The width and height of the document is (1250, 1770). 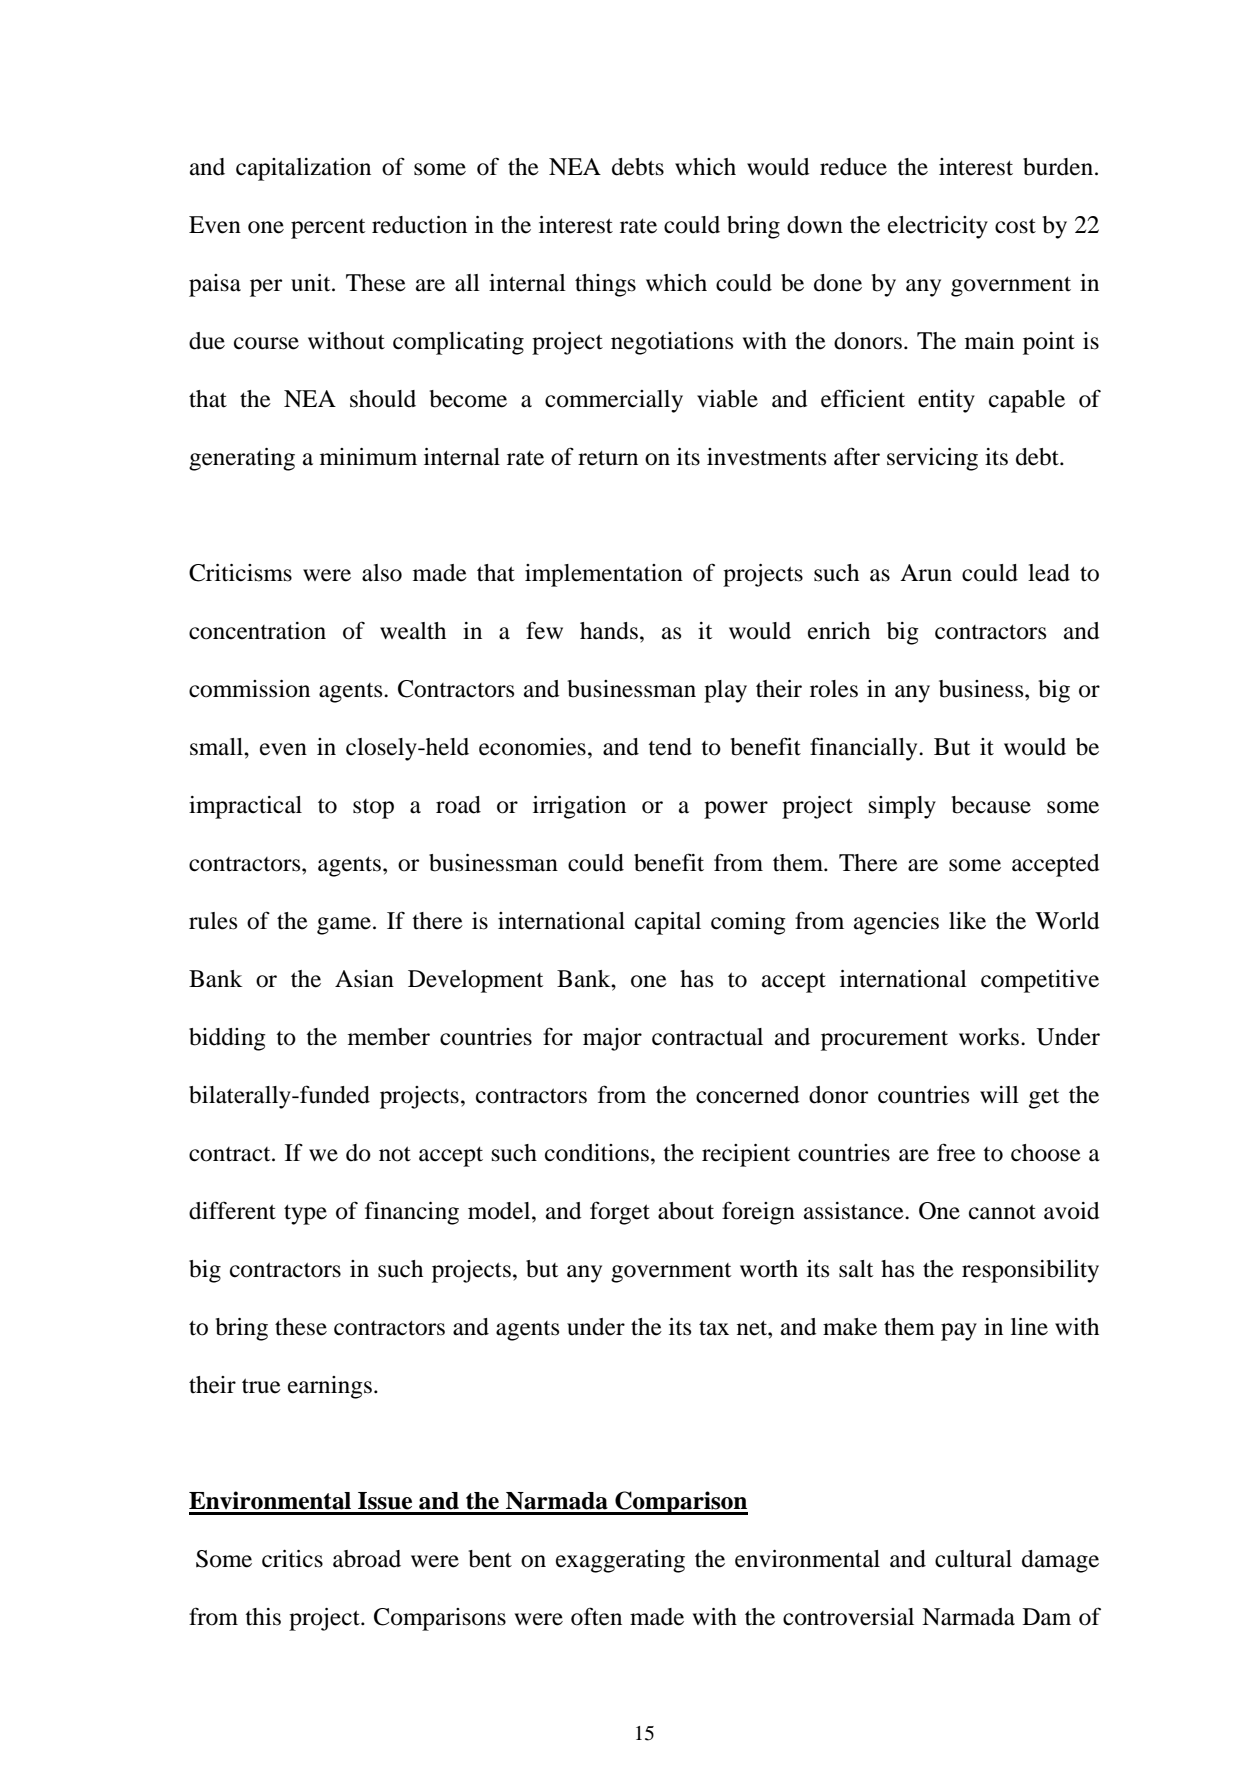 I want to click on like, so click(x=967, y=921).
